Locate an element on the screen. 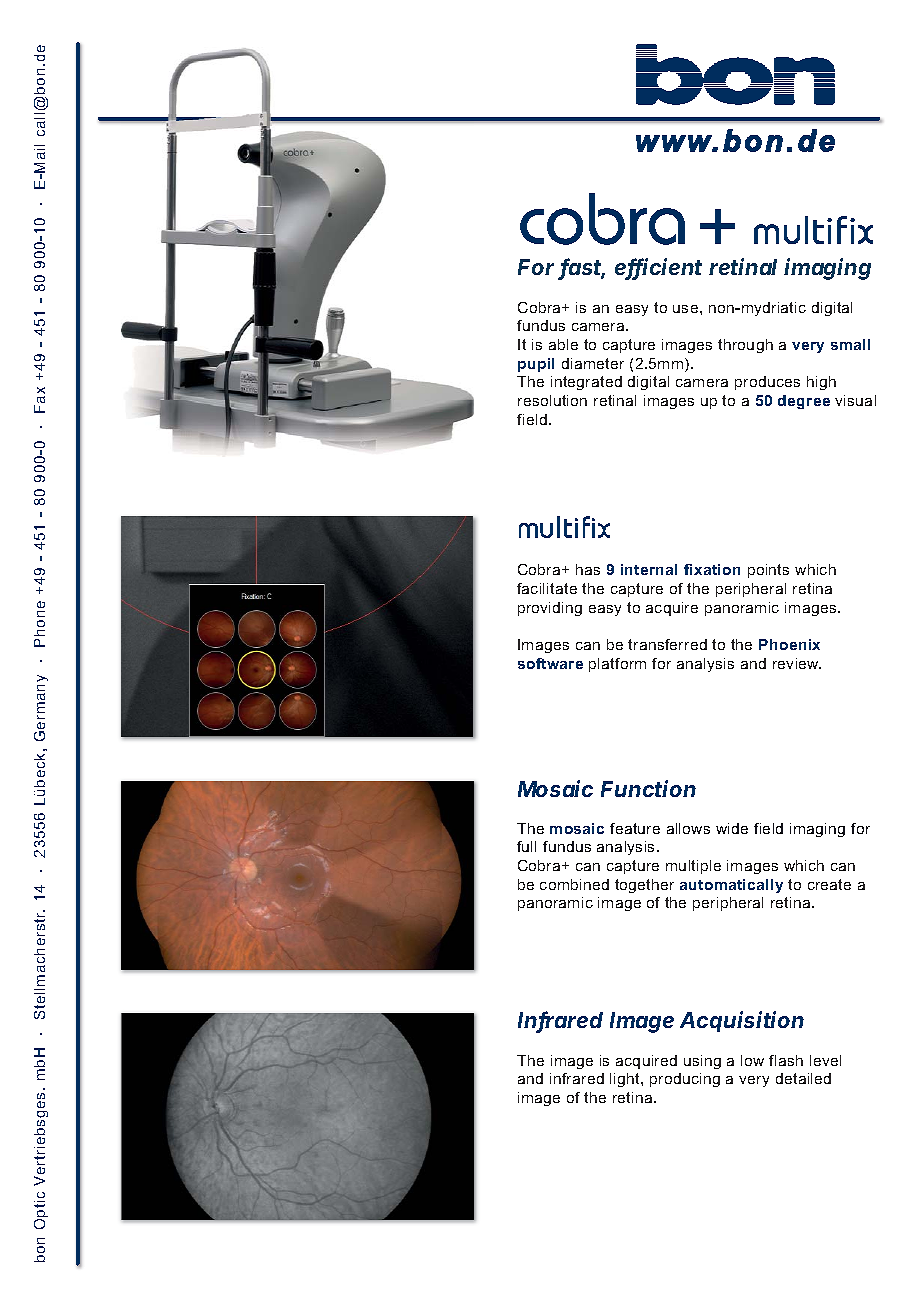  review is located at coordinates (797, 663).
